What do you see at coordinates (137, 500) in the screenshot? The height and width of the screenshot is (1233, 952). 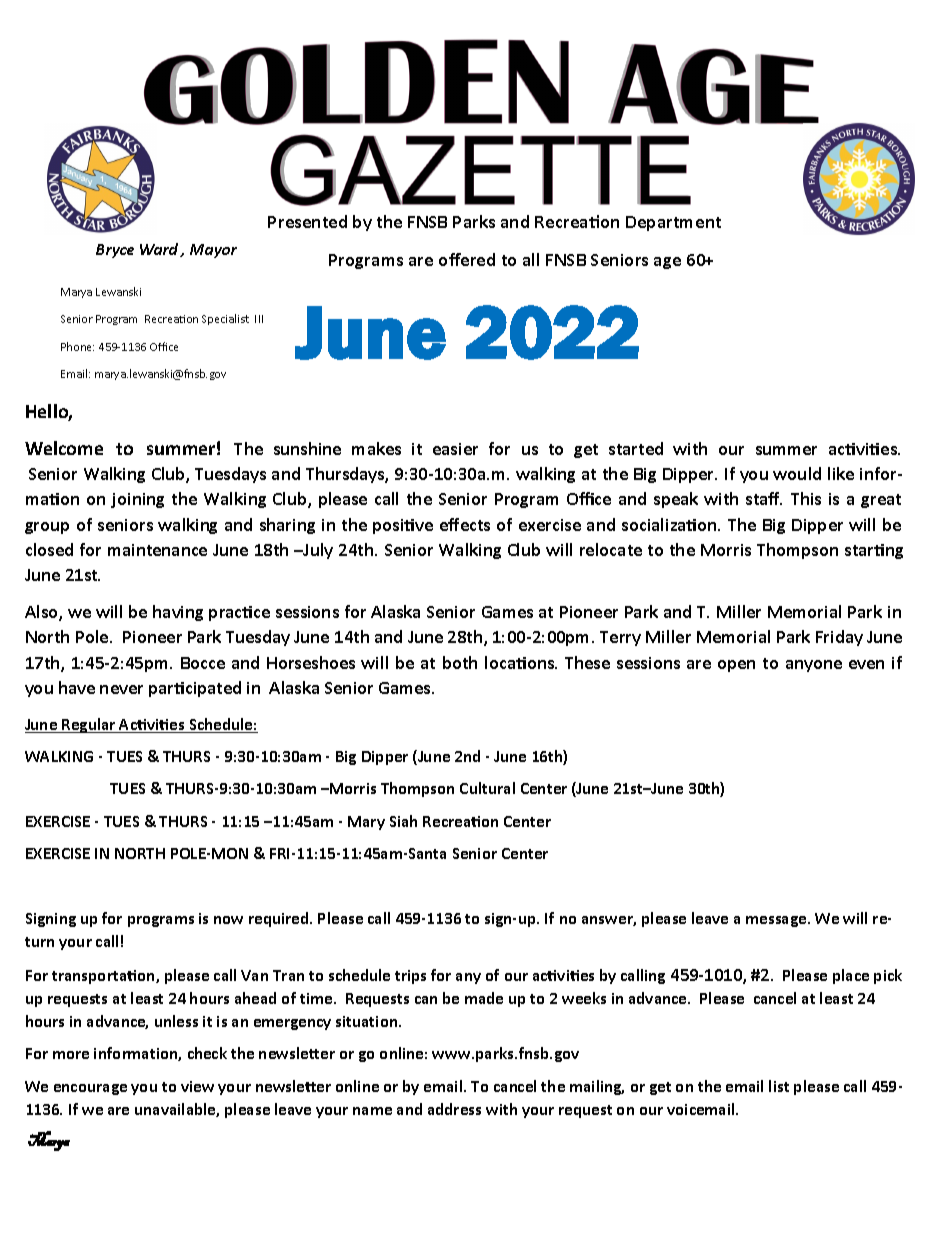 I see `joining` at bounding box center [137, 500].
